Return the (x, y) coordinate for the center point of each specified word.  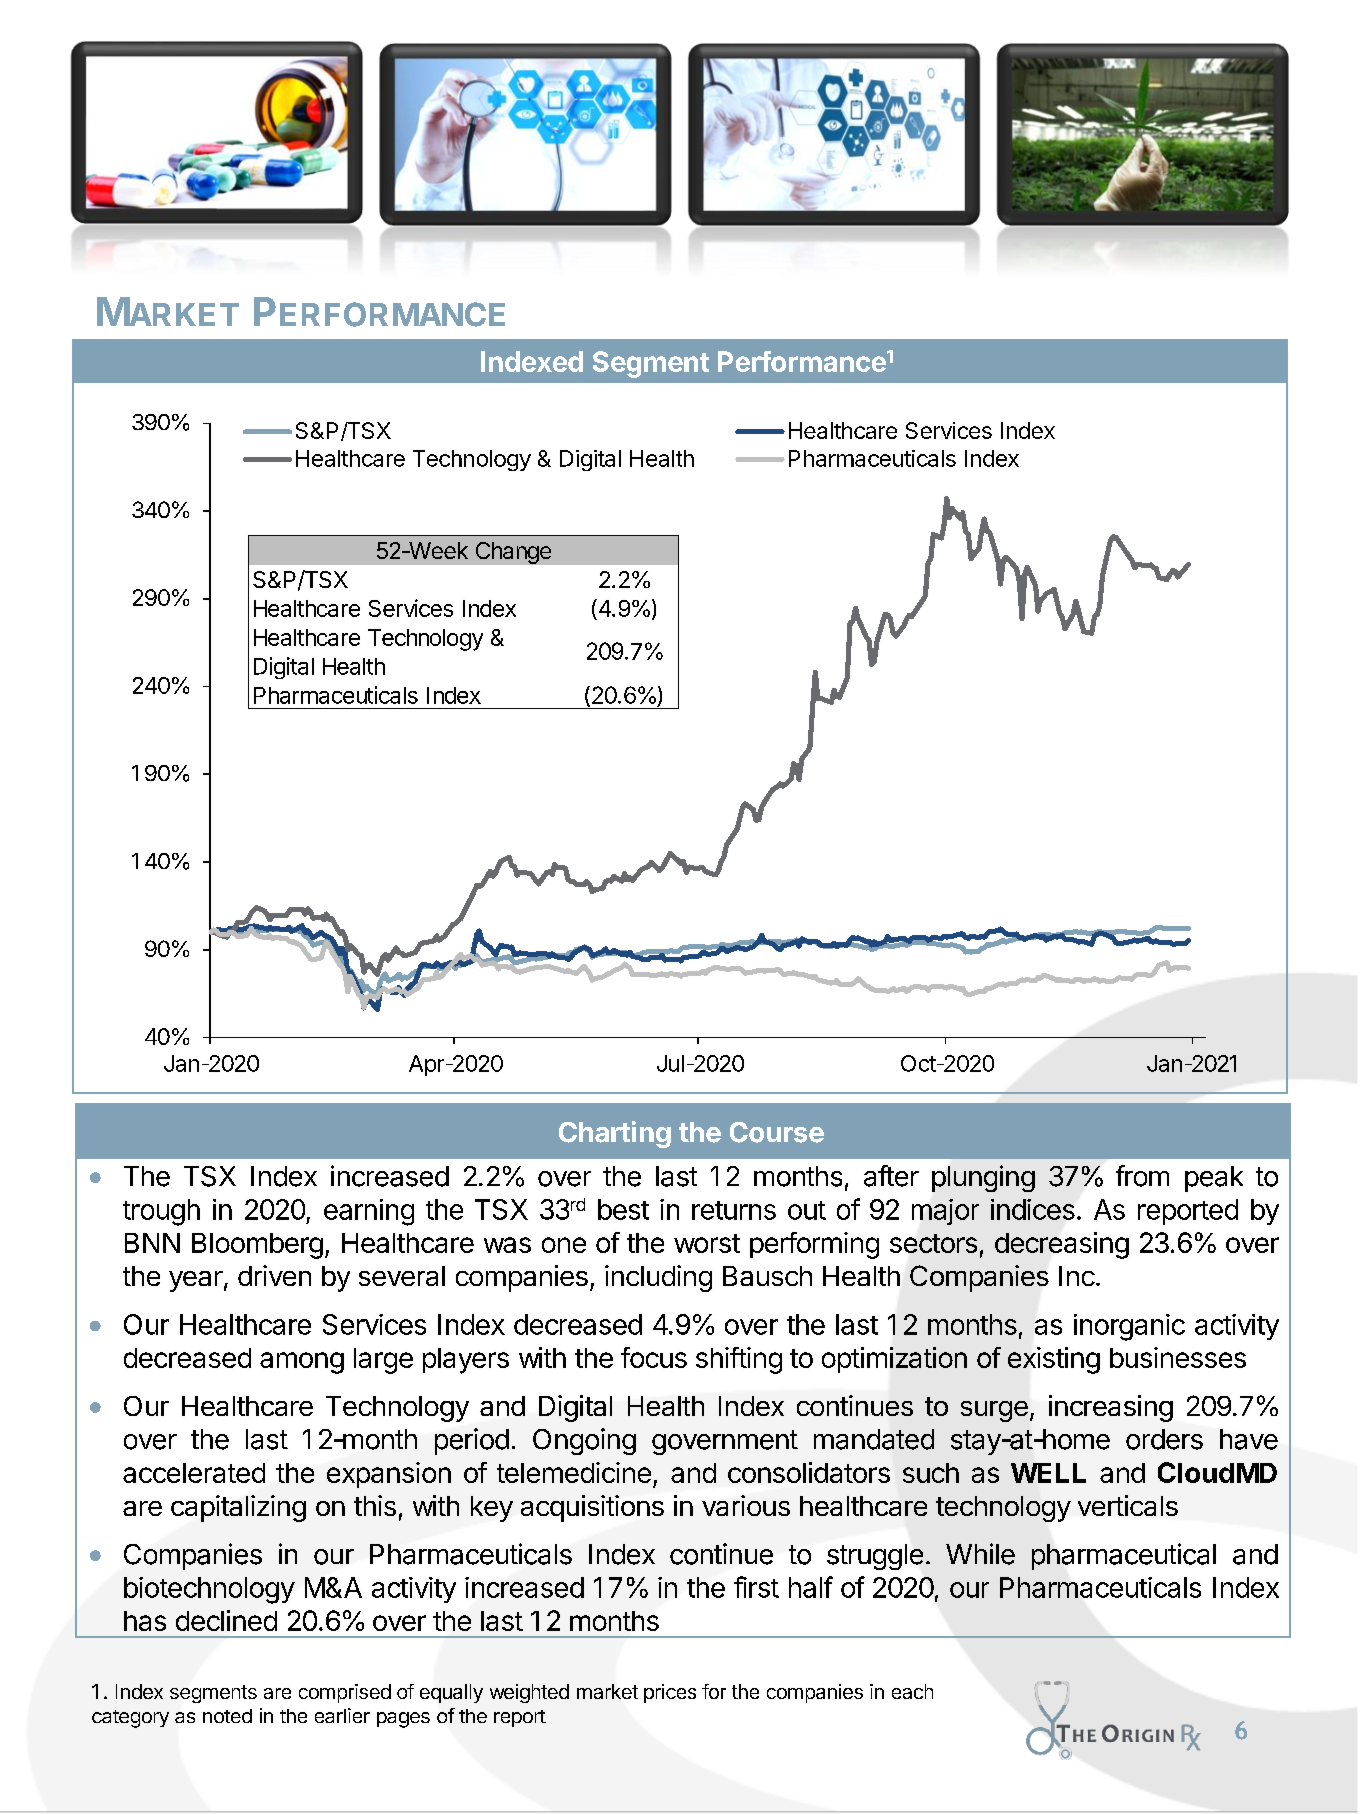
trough (161, 1212)
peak (1214, 1179)
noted (227, 1716)
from (1142, 1176)
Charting (615, 1134)
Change (513, 553)
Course (777, 1132)
